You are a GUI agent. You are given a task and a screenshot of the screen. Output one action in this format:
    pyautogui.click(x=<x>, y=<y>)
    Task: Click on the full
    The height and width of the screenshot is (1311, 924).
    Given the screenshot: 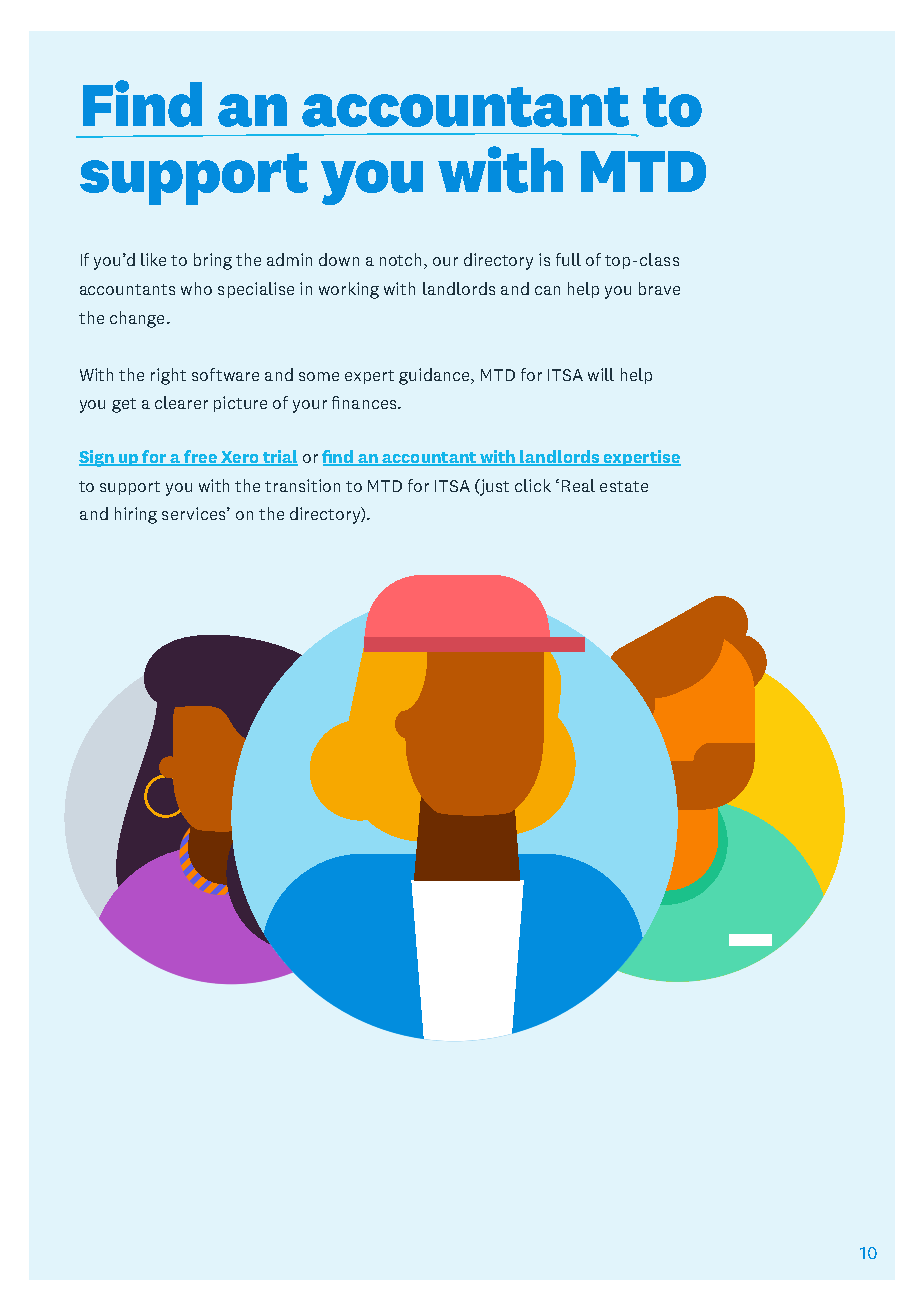 What is the action you would take?
    pyautogui.click(x=568, y=259)
